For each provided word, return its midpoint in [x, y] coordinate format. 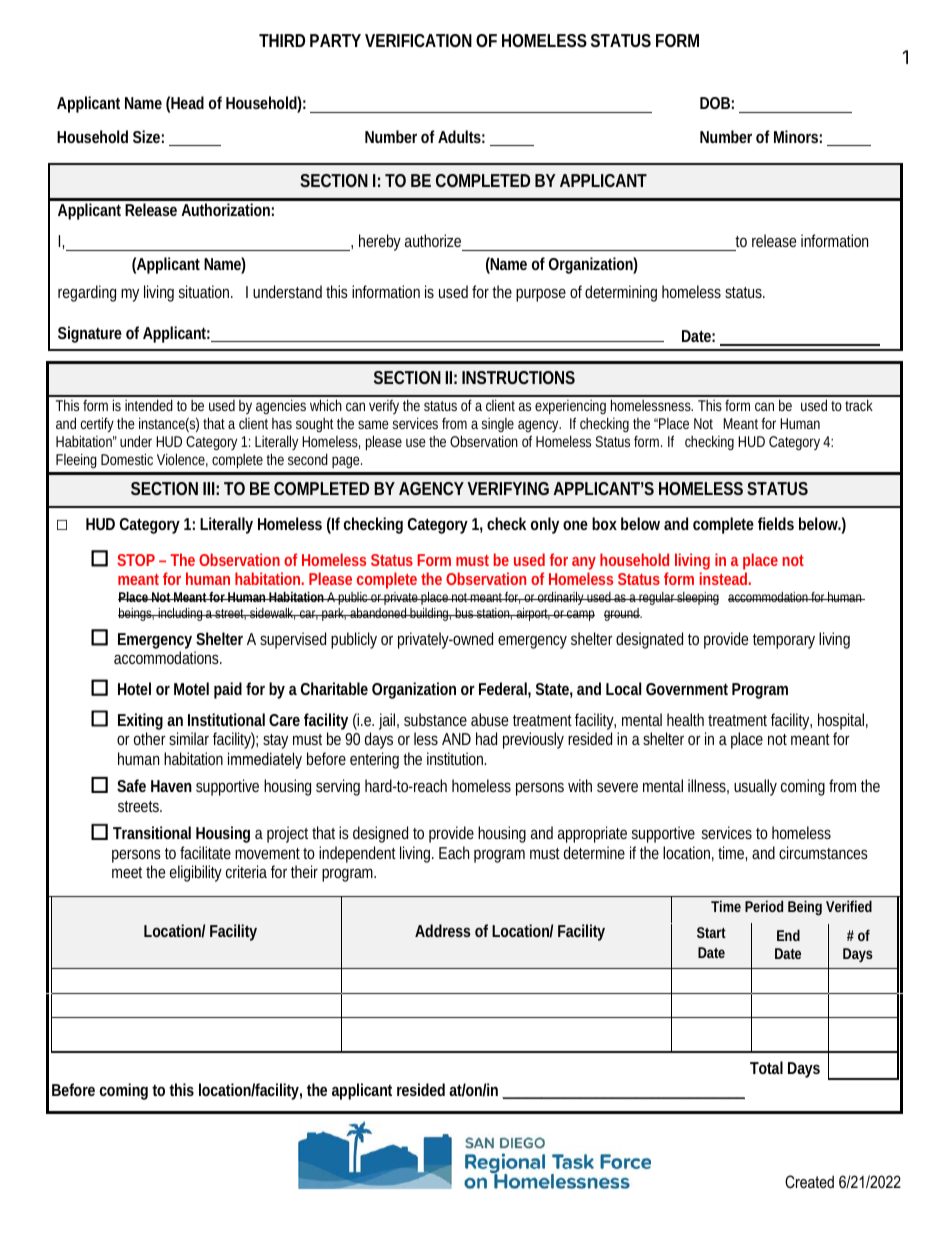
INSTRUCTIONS [518, 377]
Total [766, 1067]
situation [206, 291]
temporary [784, 641]
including [181, 614]
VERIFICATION [418, 40]
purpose [541, 295]
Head [187, 102]
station [494, 614]
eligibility [196, 873]
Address [443, 930]
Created [809, 1181]
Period [764, 906]
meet [129, 872]
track [859, 405]
